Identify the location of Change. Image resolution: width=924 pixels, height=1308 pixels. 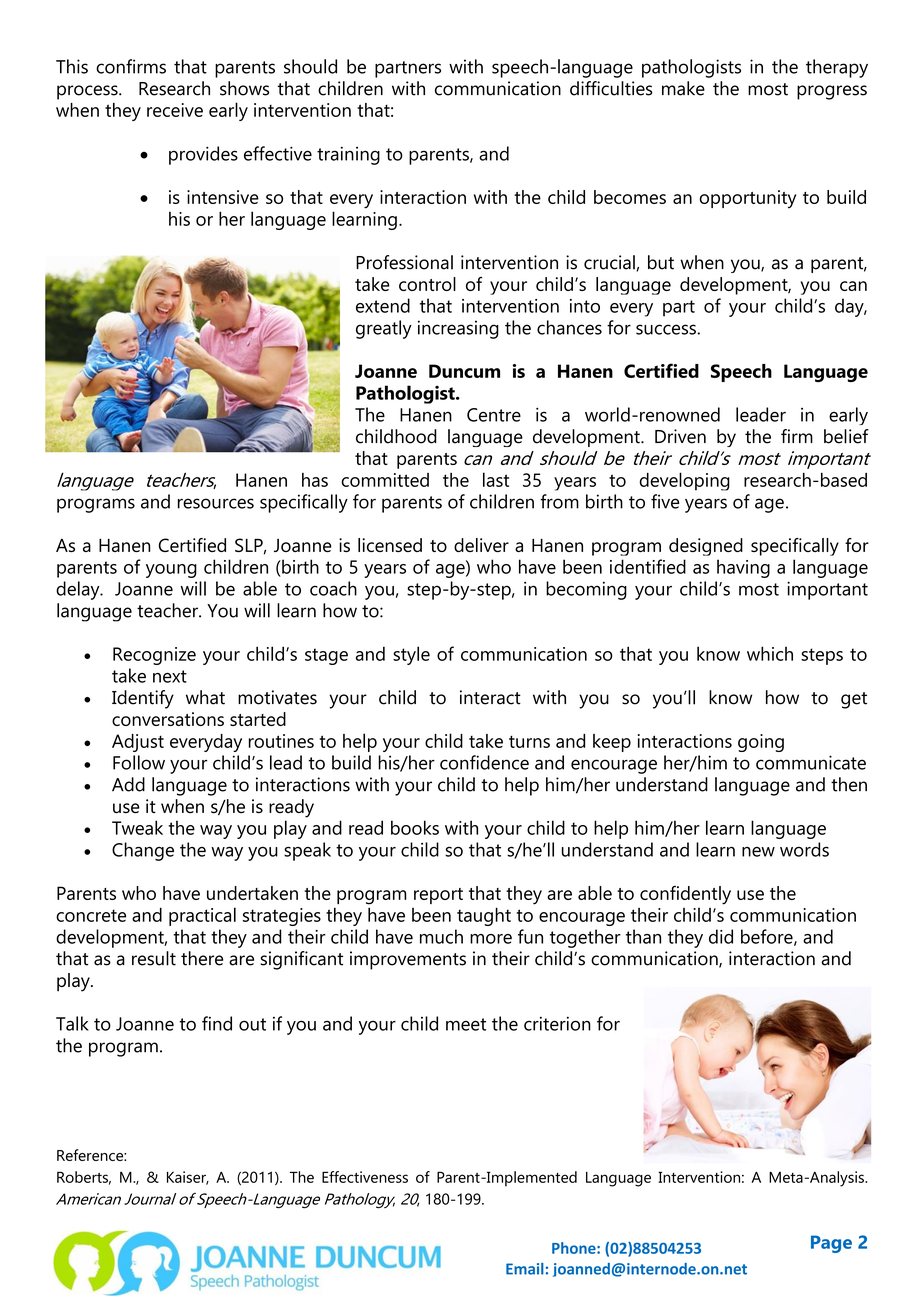
(143, 851).
